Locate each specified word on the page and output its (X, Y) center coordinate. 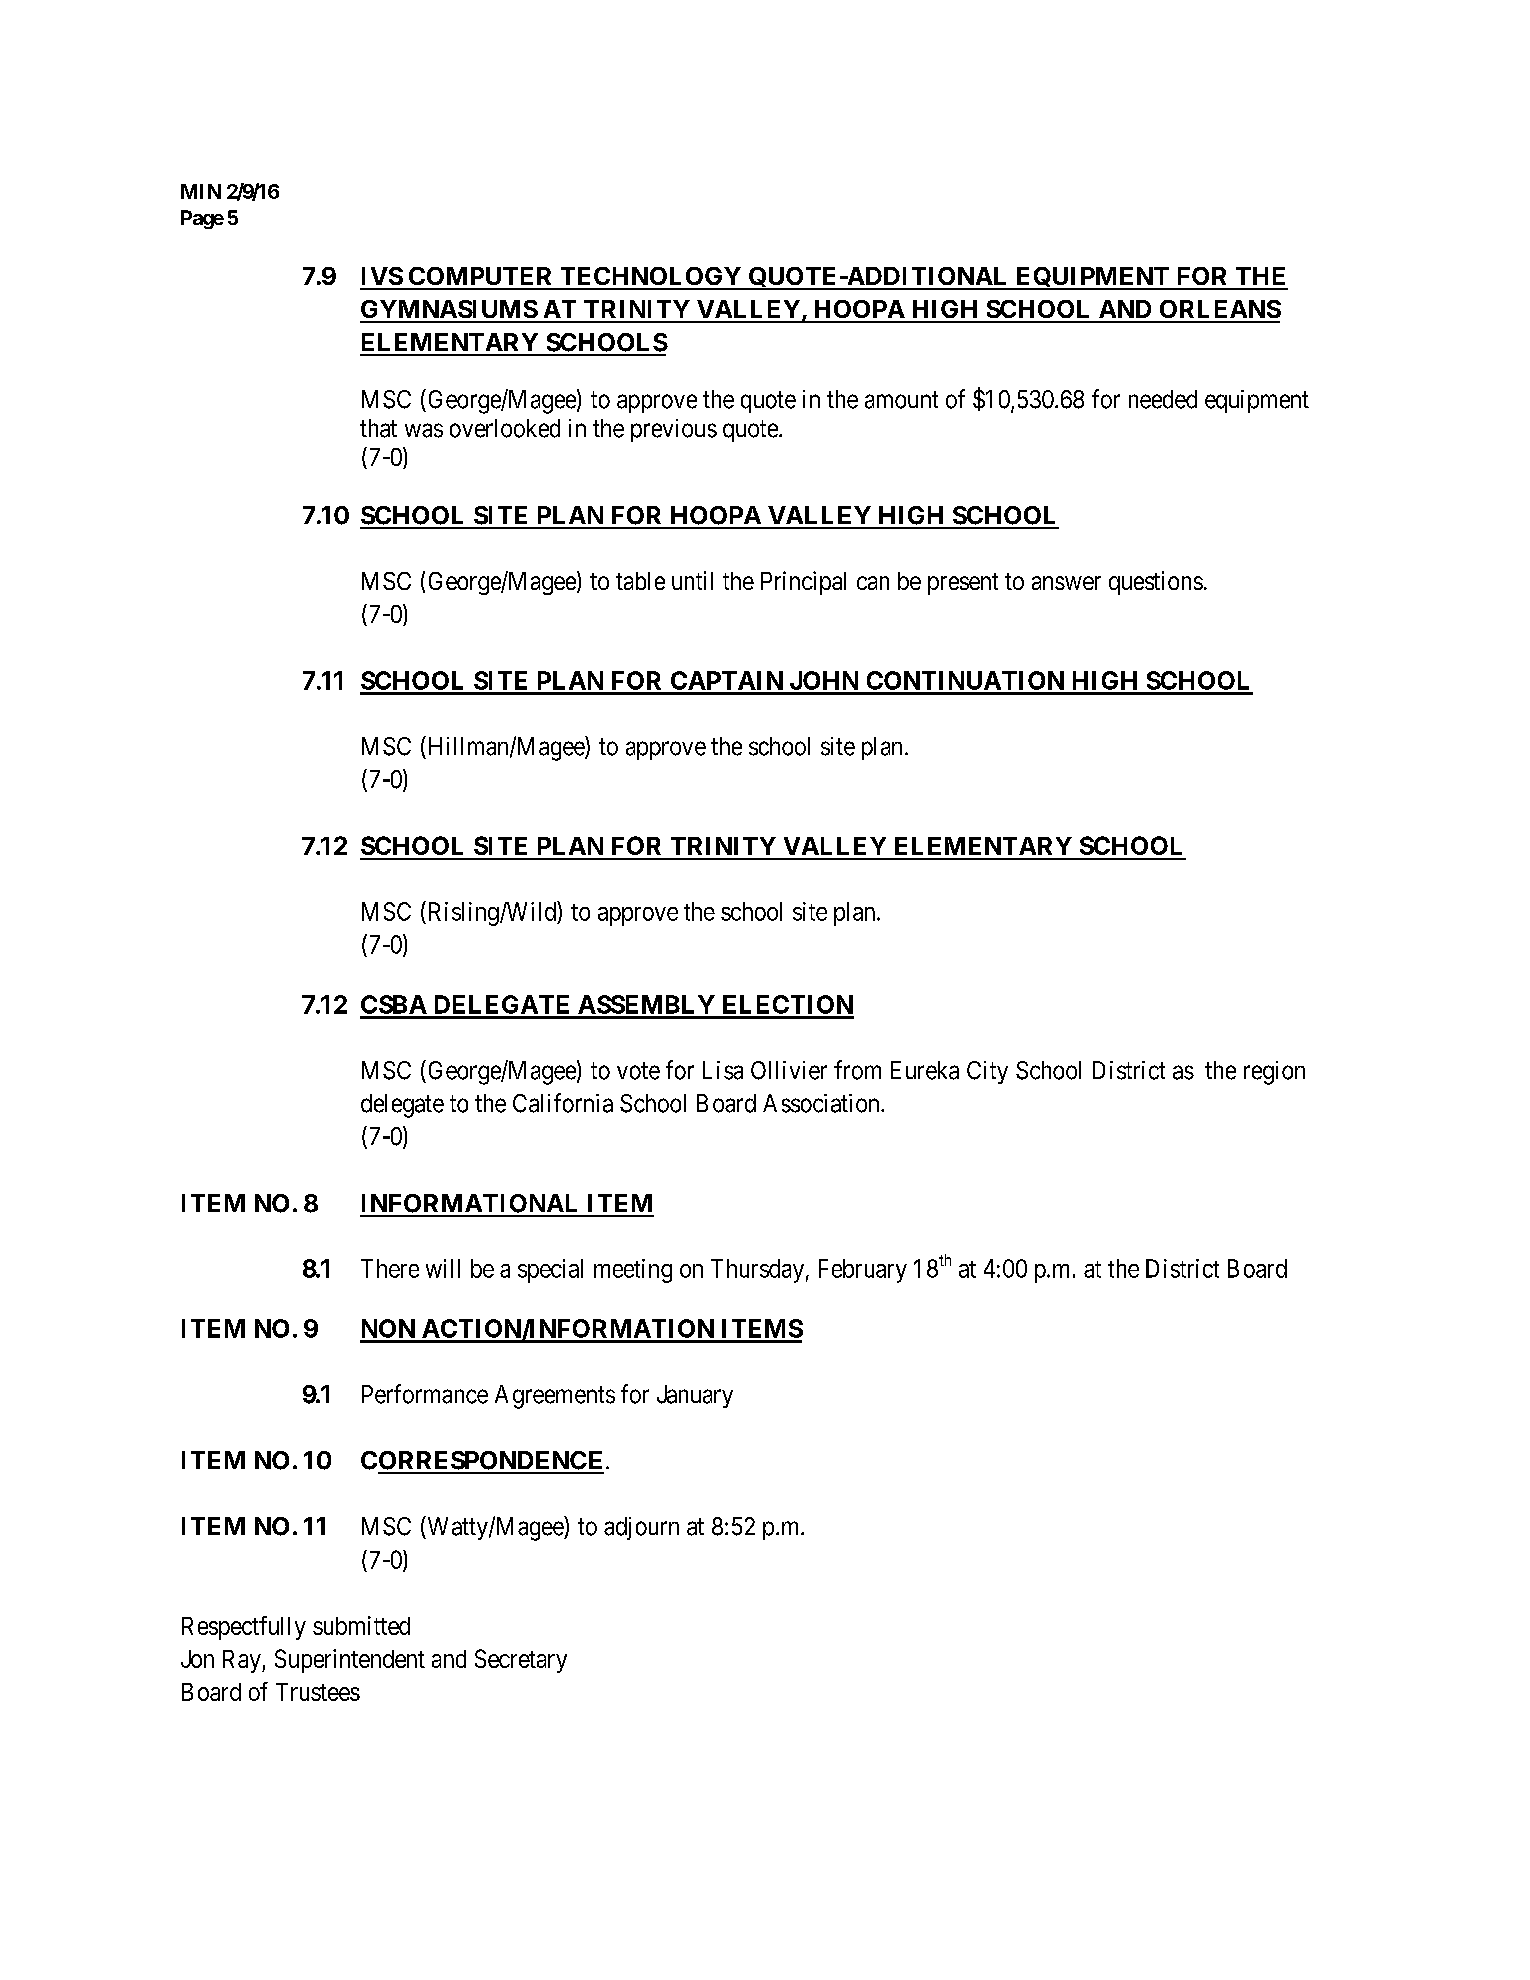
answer (1066, 583)
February (863, 1271)
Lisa (723, 1070)
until (692, 580)
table (640, 581)
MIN (201, 191)
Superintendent (350, 1661)
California (563, 1103)
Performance (425, 1394)
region (1274, 1073)
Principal (803, 583)
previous (674, 430)
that (378, 428)
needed (1163, 399)
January (695, 1396)
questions (1156, 583)
